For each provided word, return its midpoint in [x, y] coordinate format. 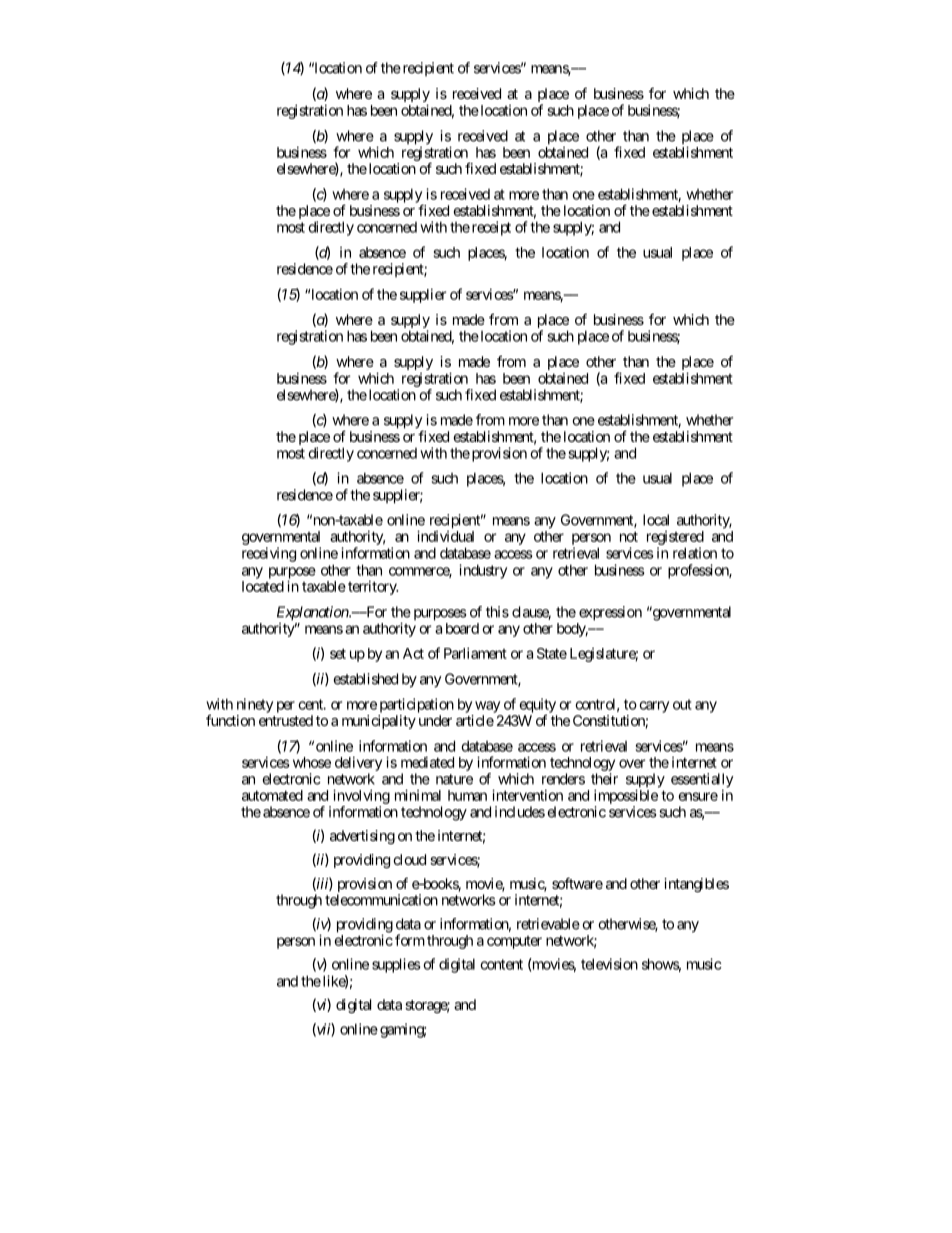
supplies [396, 965]
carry [654, 707]
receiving [269, 554]
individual [445, 536]
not [629, 536]
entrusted [286, 720]
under [435, 720]
